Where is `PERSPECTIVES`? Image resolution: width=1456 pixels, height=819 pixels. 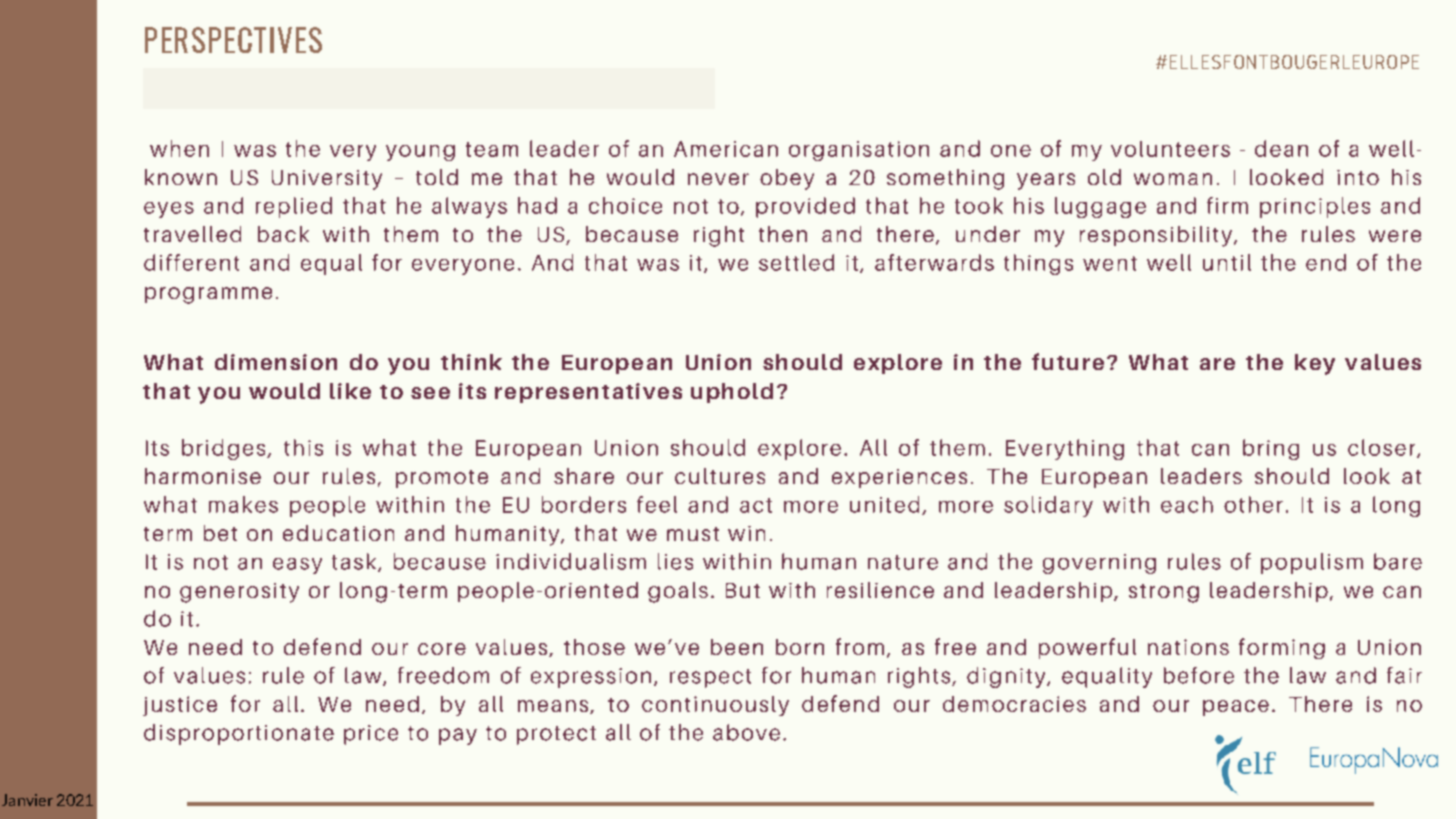
PERSPECTIVES is located at coordinates (233, 40).
